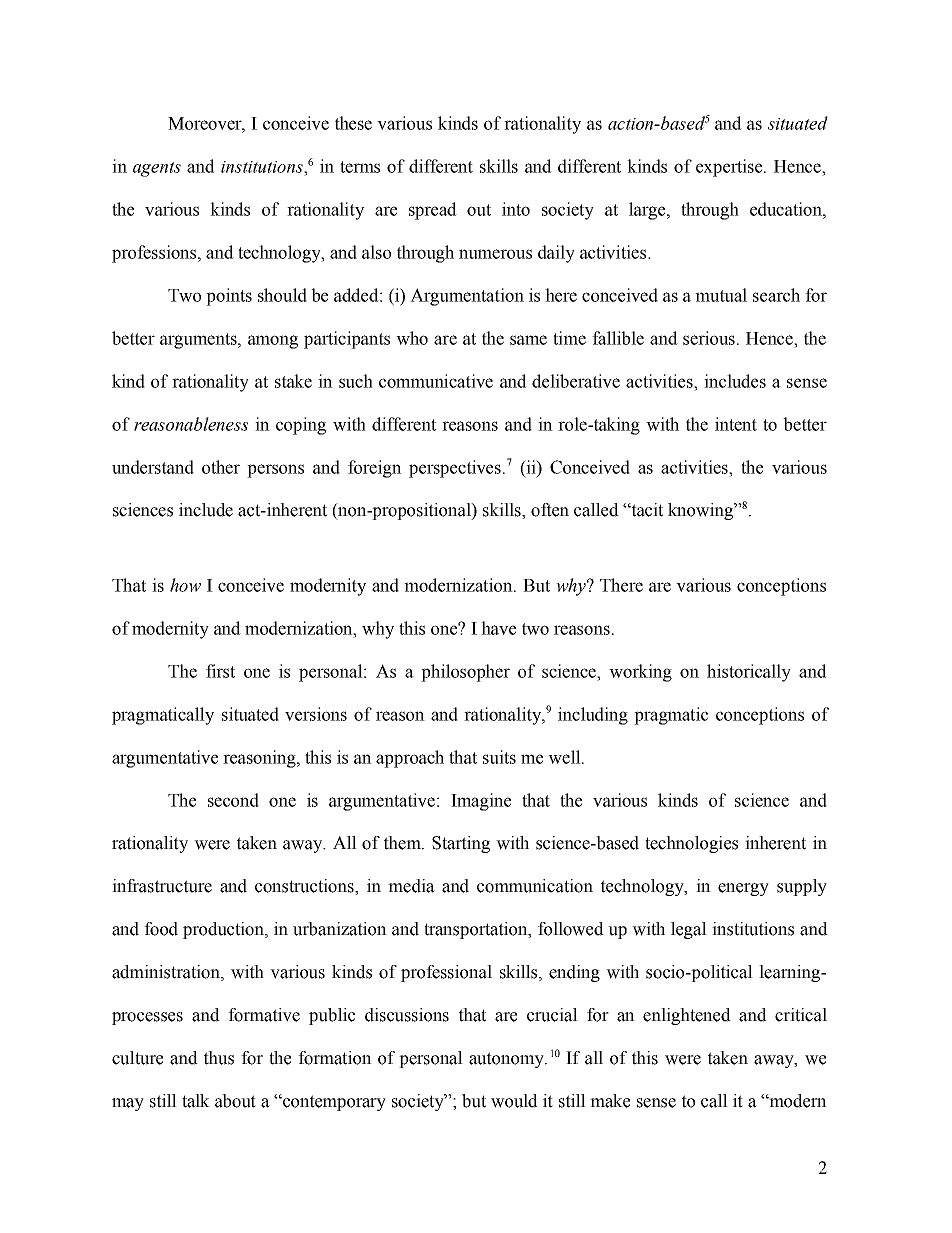 The width and height of the screenshot is (952, 1233). I want to click on communicative, so click(436, 381).
